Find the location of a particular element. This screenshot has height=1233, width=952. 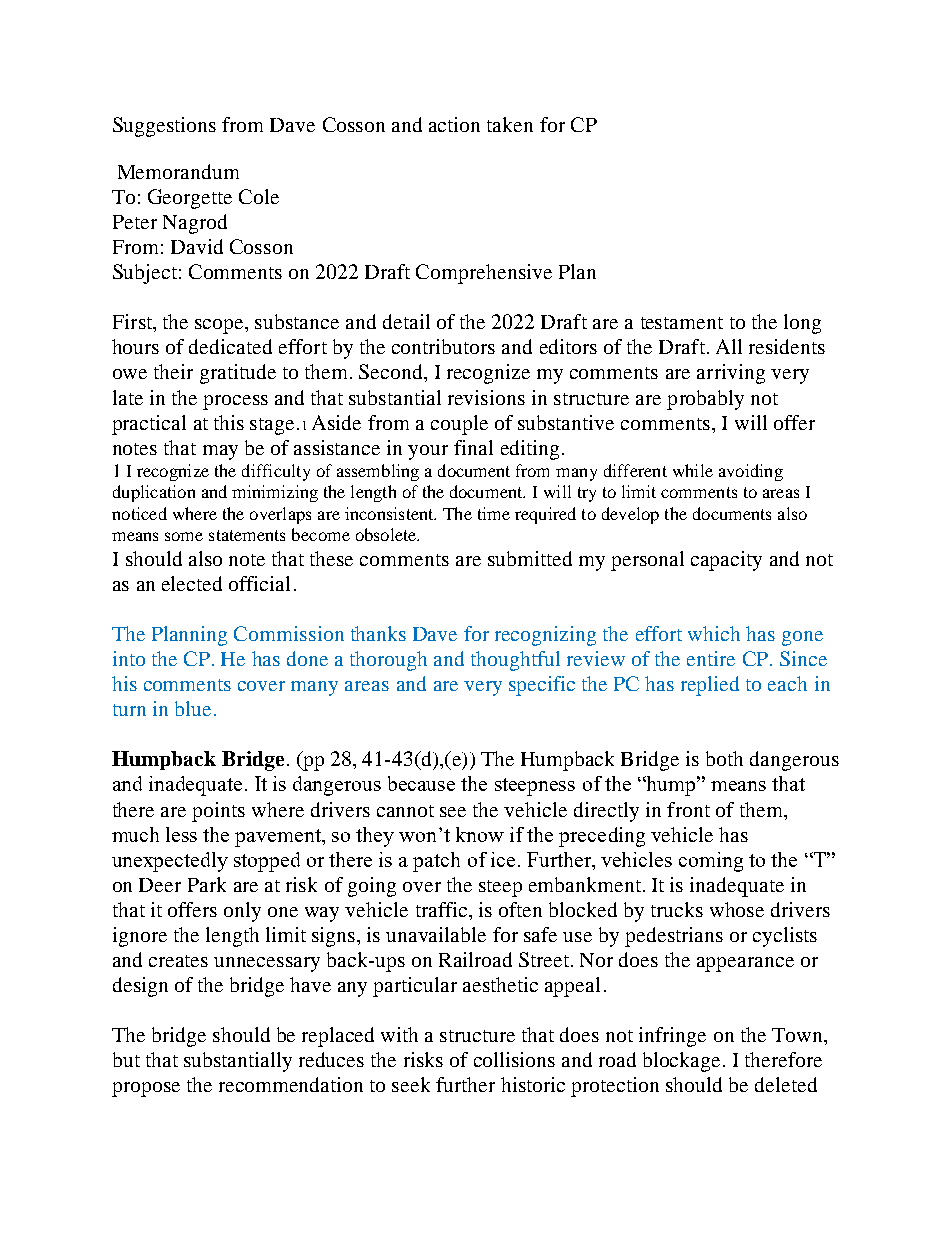

elected is located at coordinates (192, 583).
